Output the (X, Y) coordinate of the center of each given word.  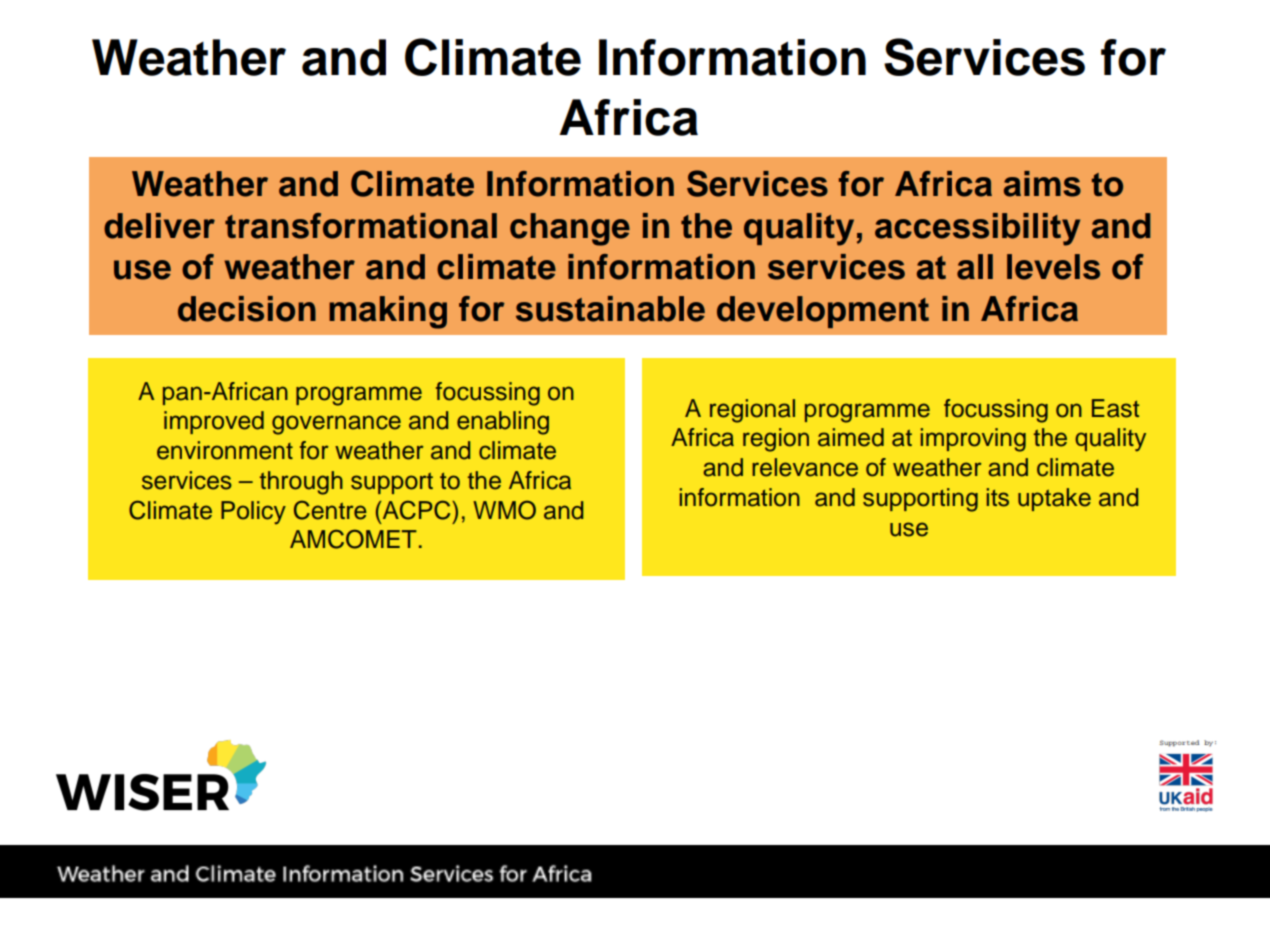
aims (1042, 184)
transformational (361, 226)
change (570, 229)
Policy (253, 512)
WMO (504, 510)
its (998, 497)
